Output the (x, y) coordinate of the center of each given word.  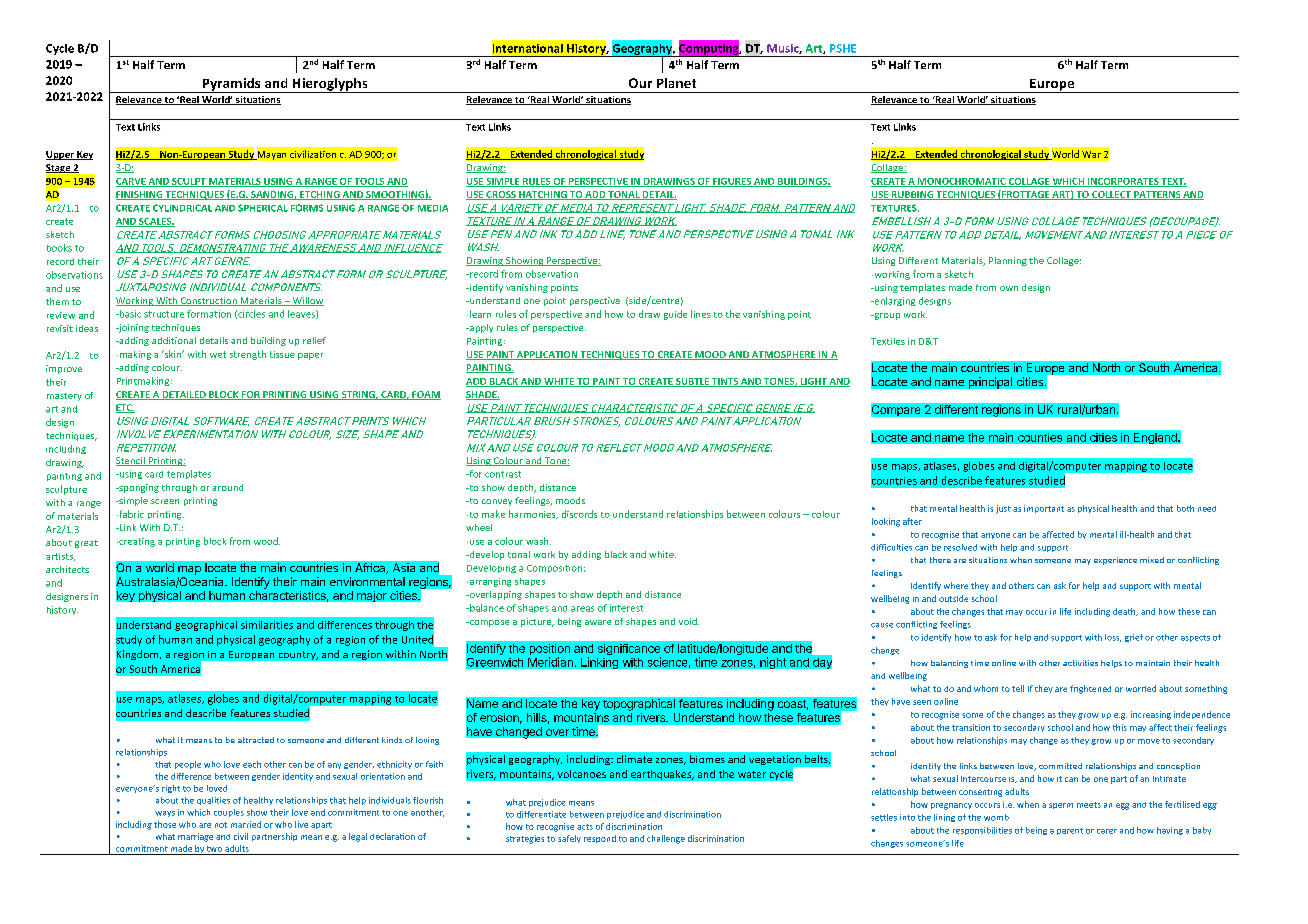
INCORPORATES (1123, 182)
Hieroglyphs (330, 85)
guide (675, 315)
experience (1115, 561)
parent (1070, 831)
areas (582, 609)
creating (136, 542)
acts (585, 827)
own (1009, 288)
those (165, 824)
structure (164, 314)
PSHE (843, 48)
